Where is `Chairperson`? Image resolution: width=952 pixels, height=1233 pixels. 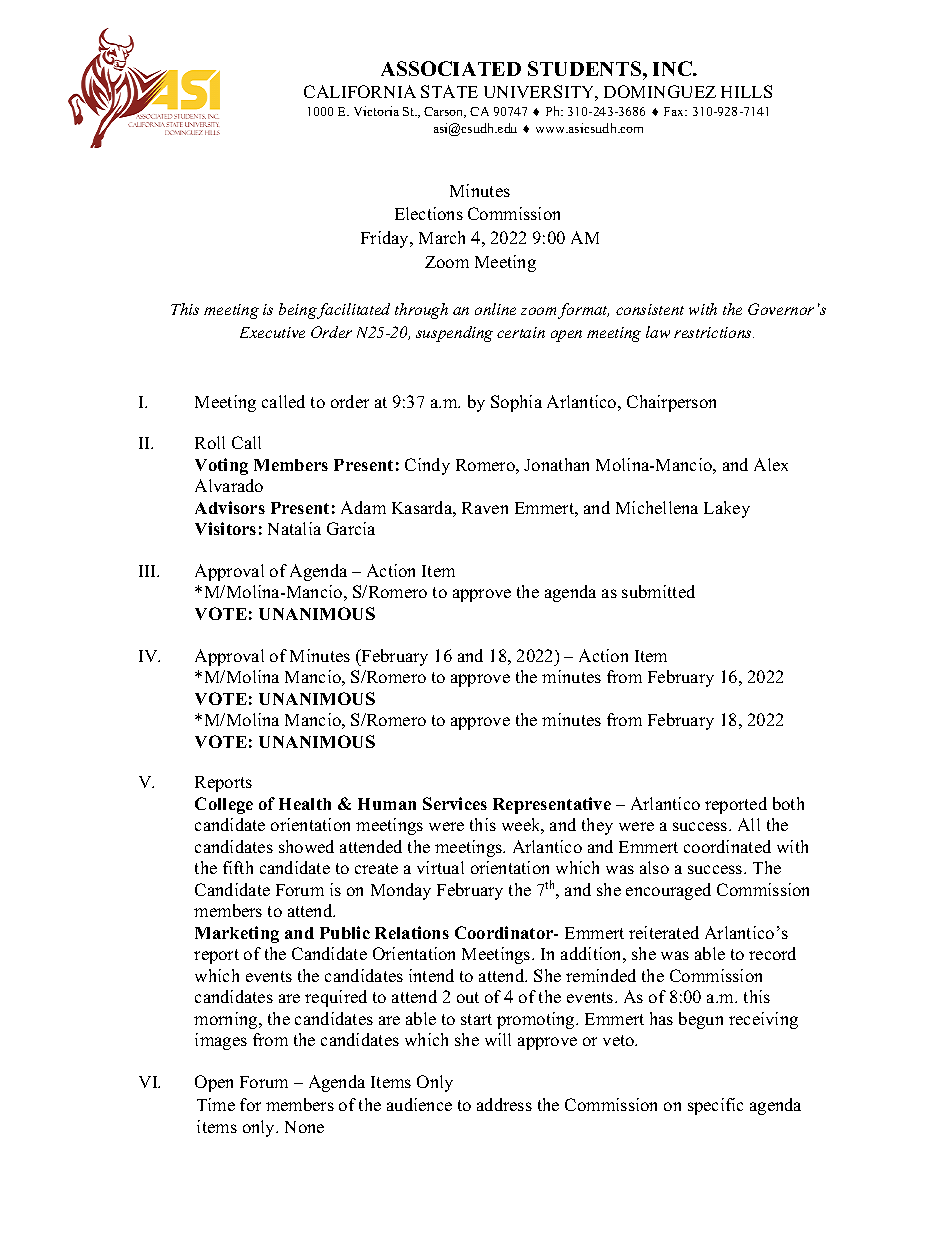
Chairperson is located at coordinates (671, 403).
